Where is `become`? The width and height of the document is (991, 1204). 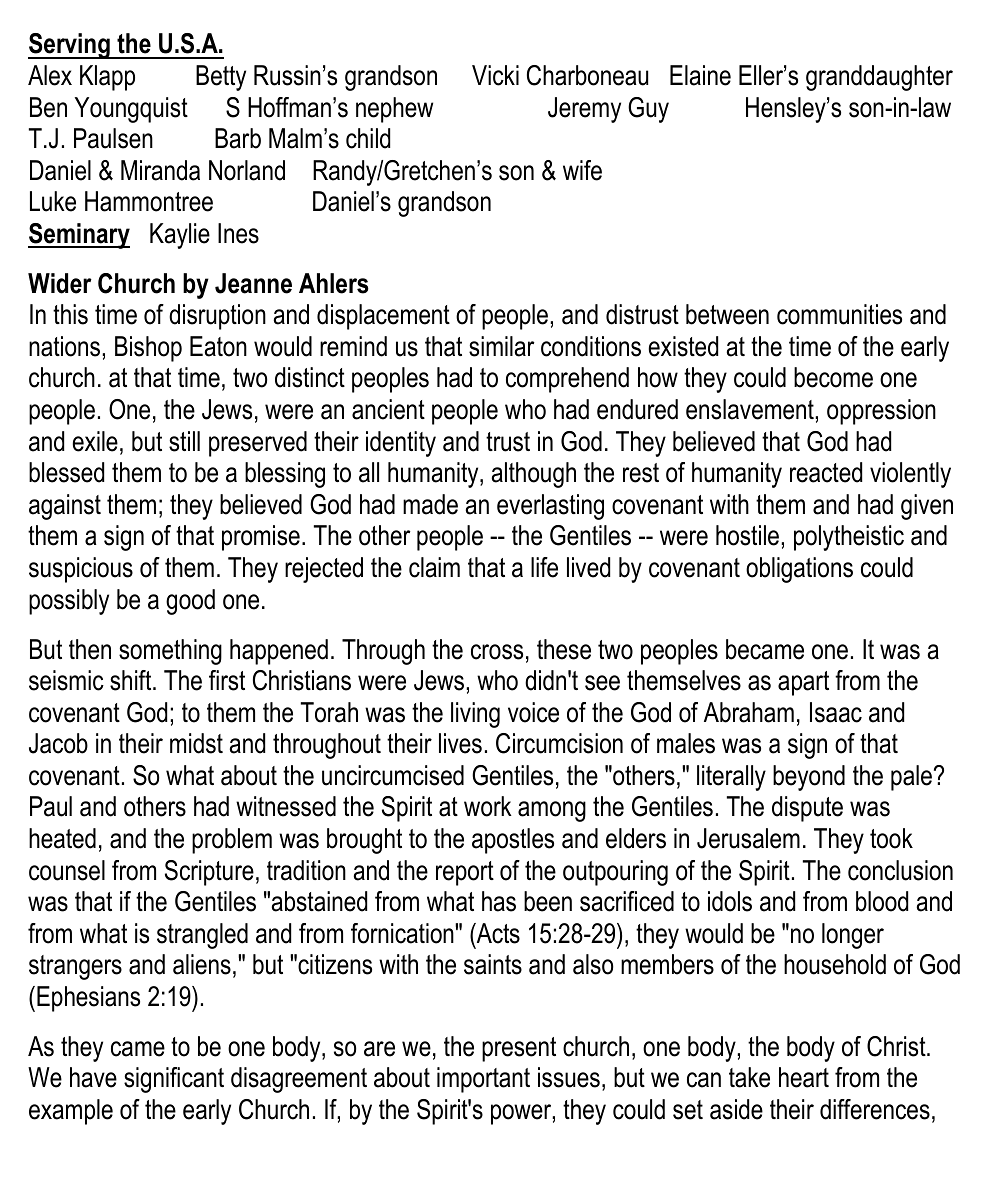 become is located at coordinates (833, 377).
